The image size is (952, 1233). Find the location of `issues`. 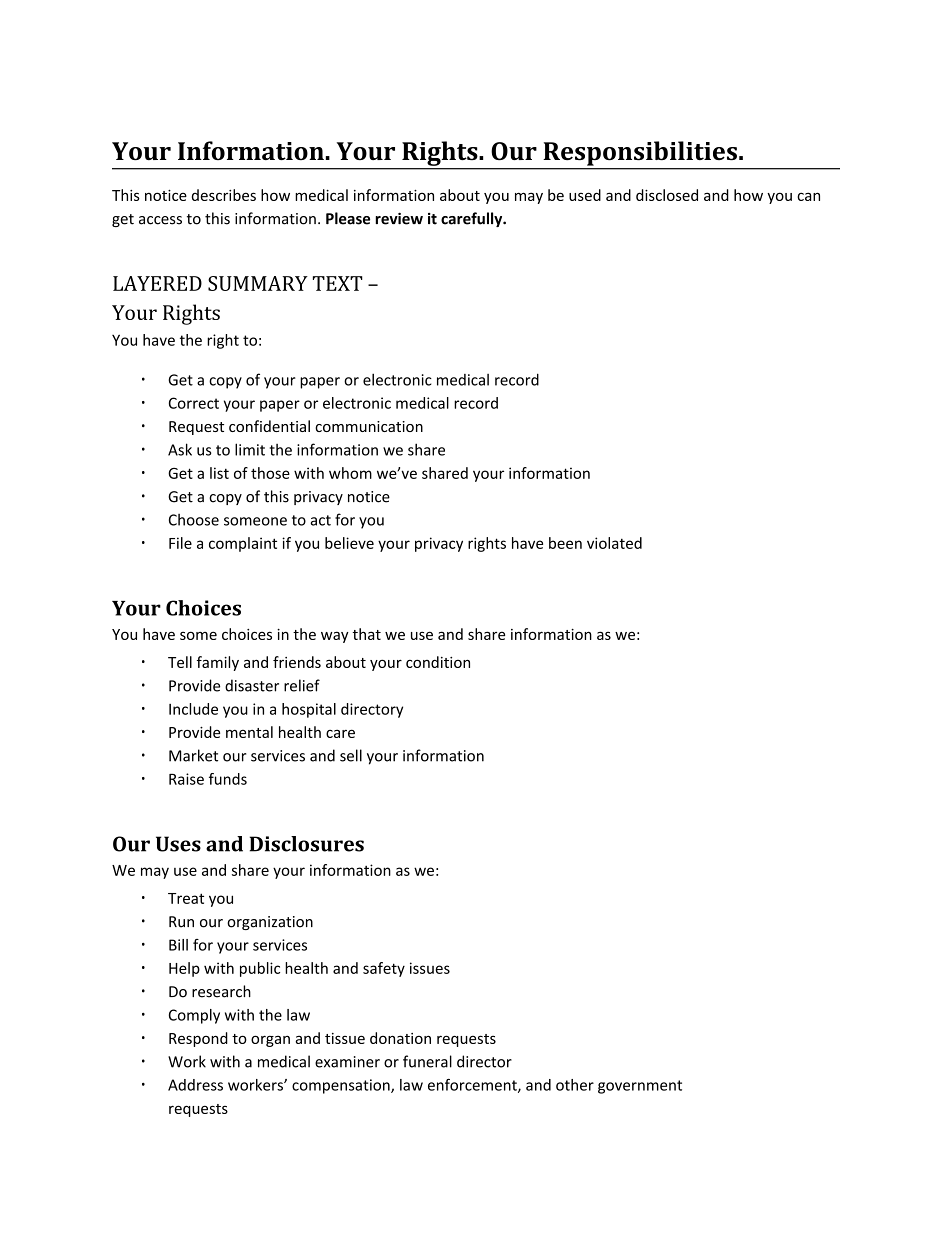

issues is located at coordinates (430, 968).
